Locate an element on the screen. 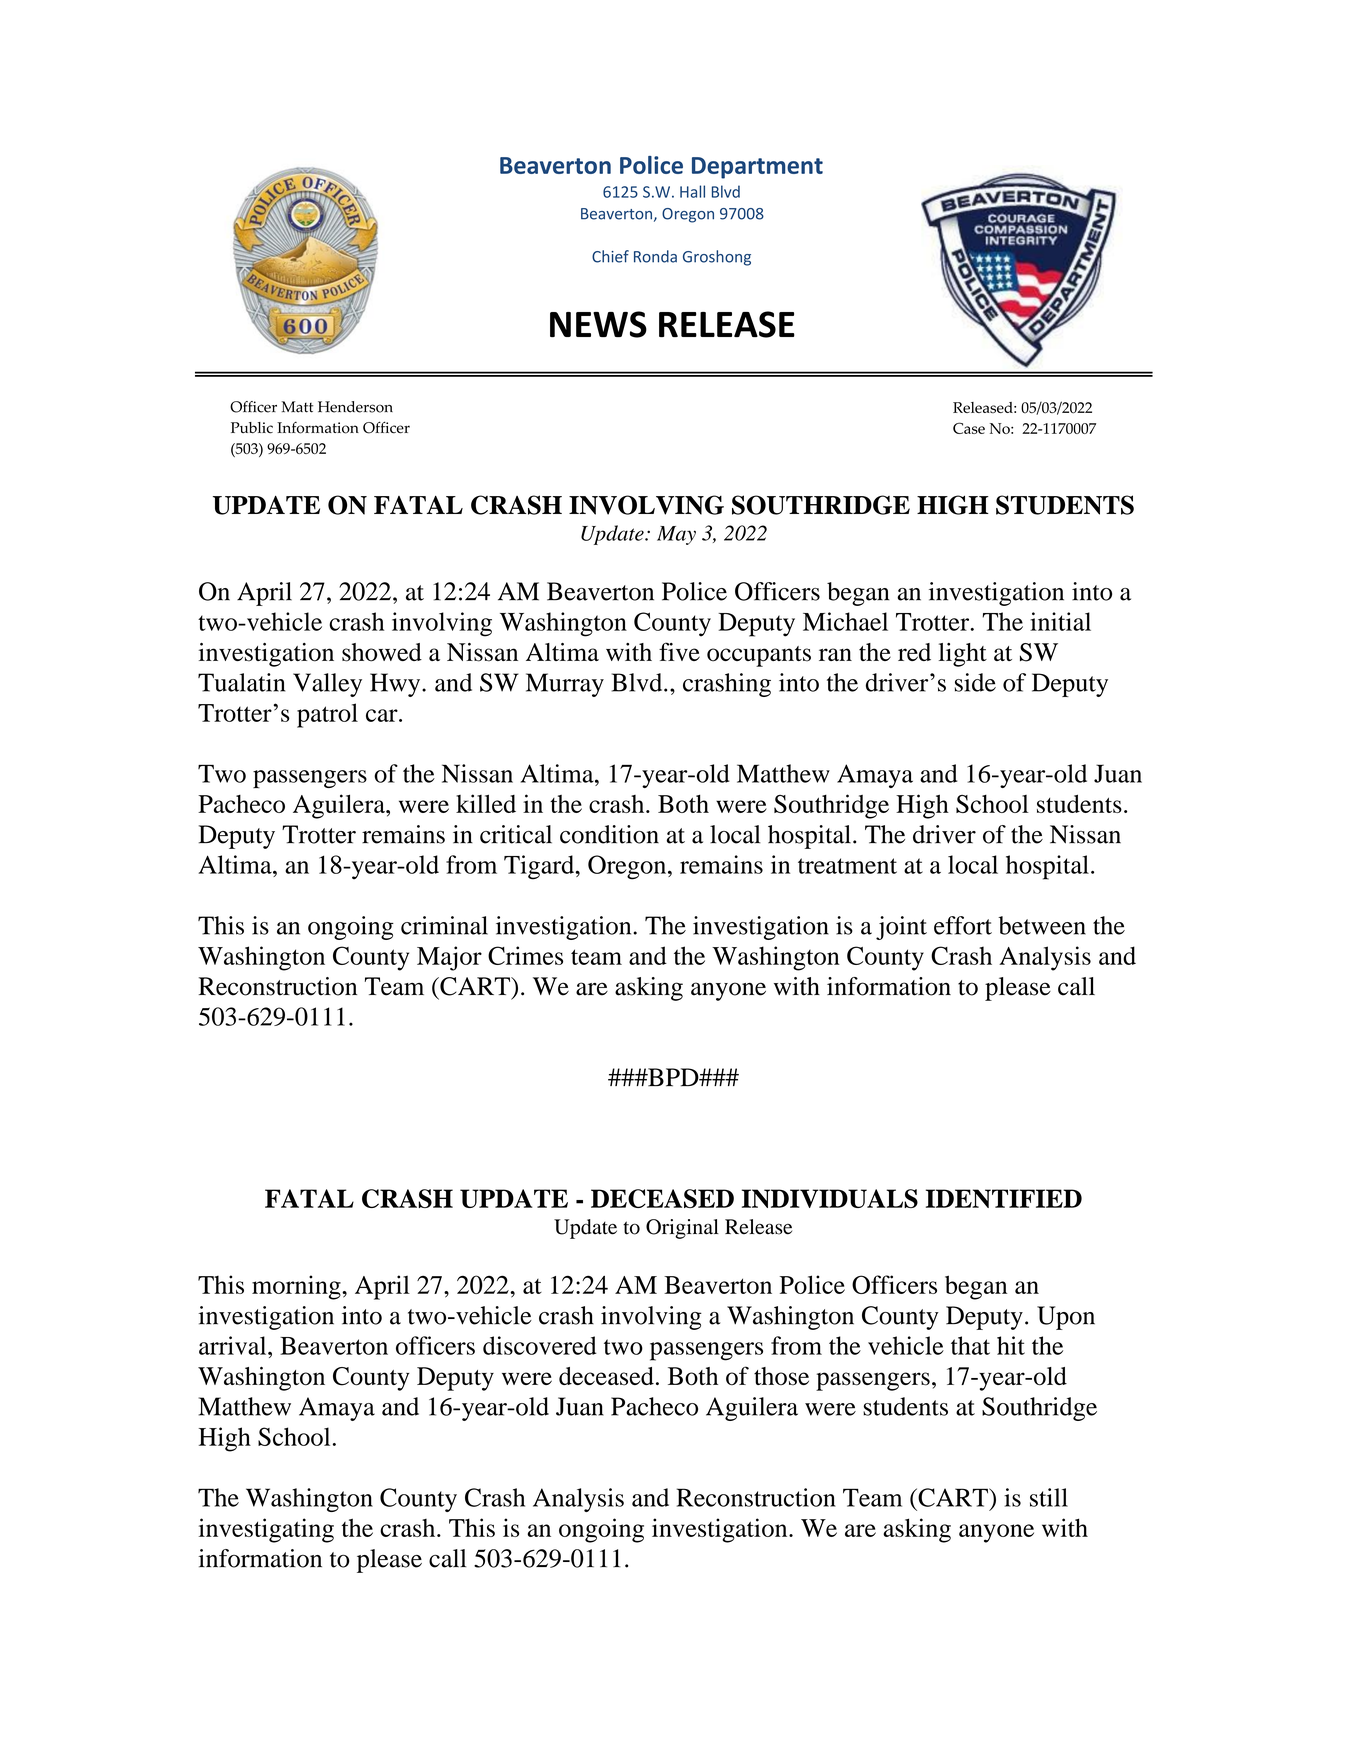 This screenshot has height=1743, width=1347. criminal is located at coordinates (444, 925).
